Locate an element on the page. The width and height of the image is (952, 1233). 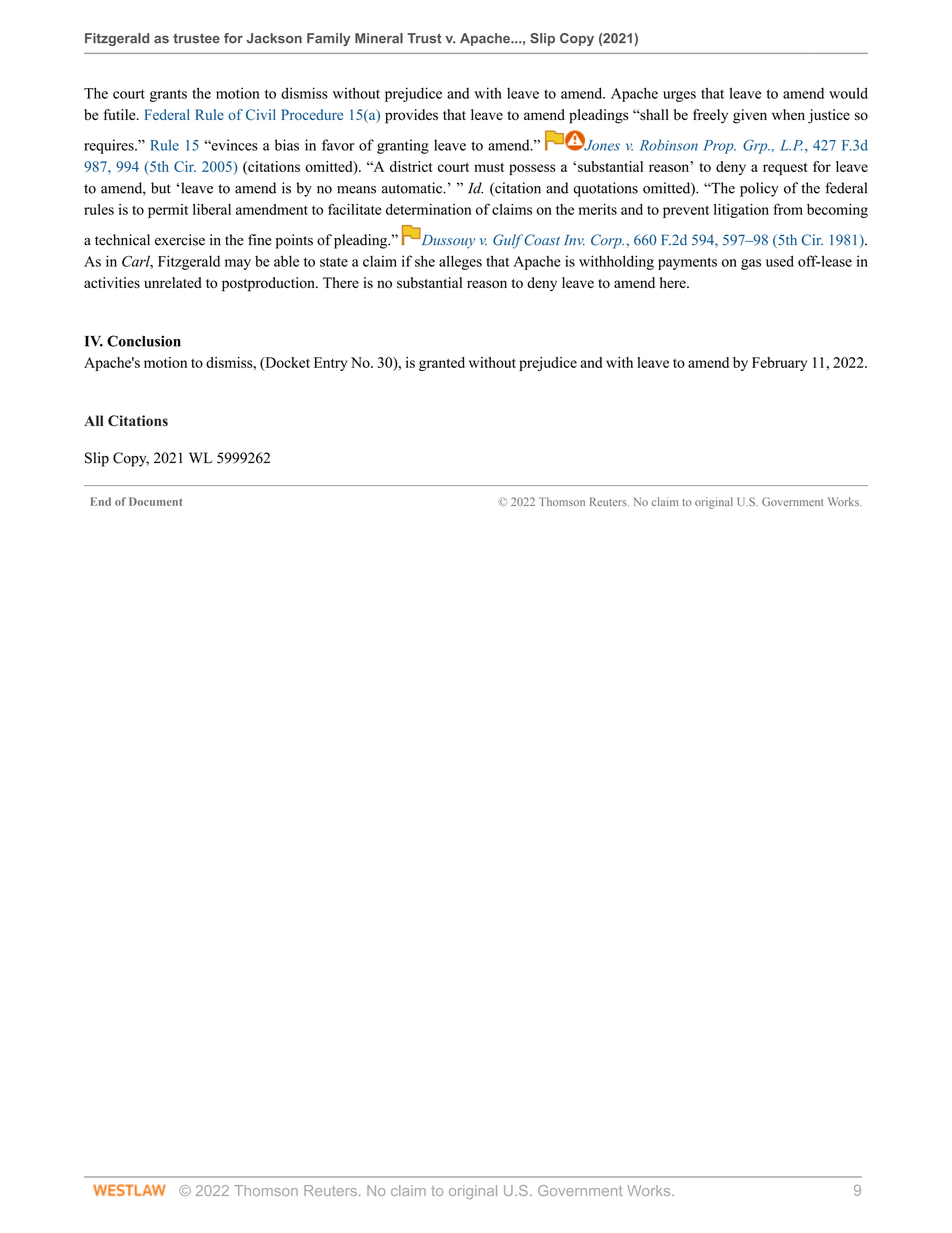
request is located at coordinates (785, 169).
